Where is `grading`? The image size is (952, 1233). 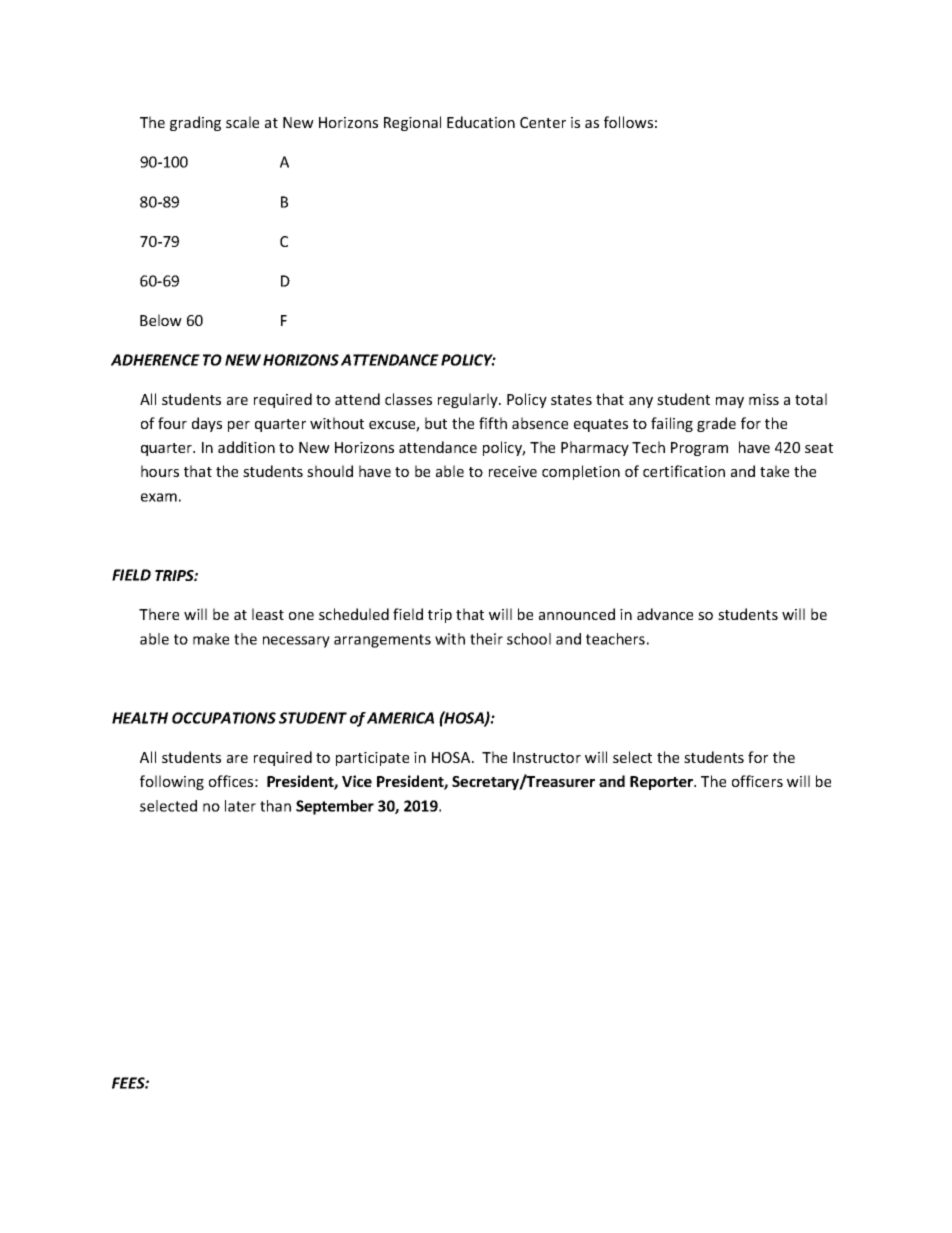 grading is located at coordinates (195, 123).
